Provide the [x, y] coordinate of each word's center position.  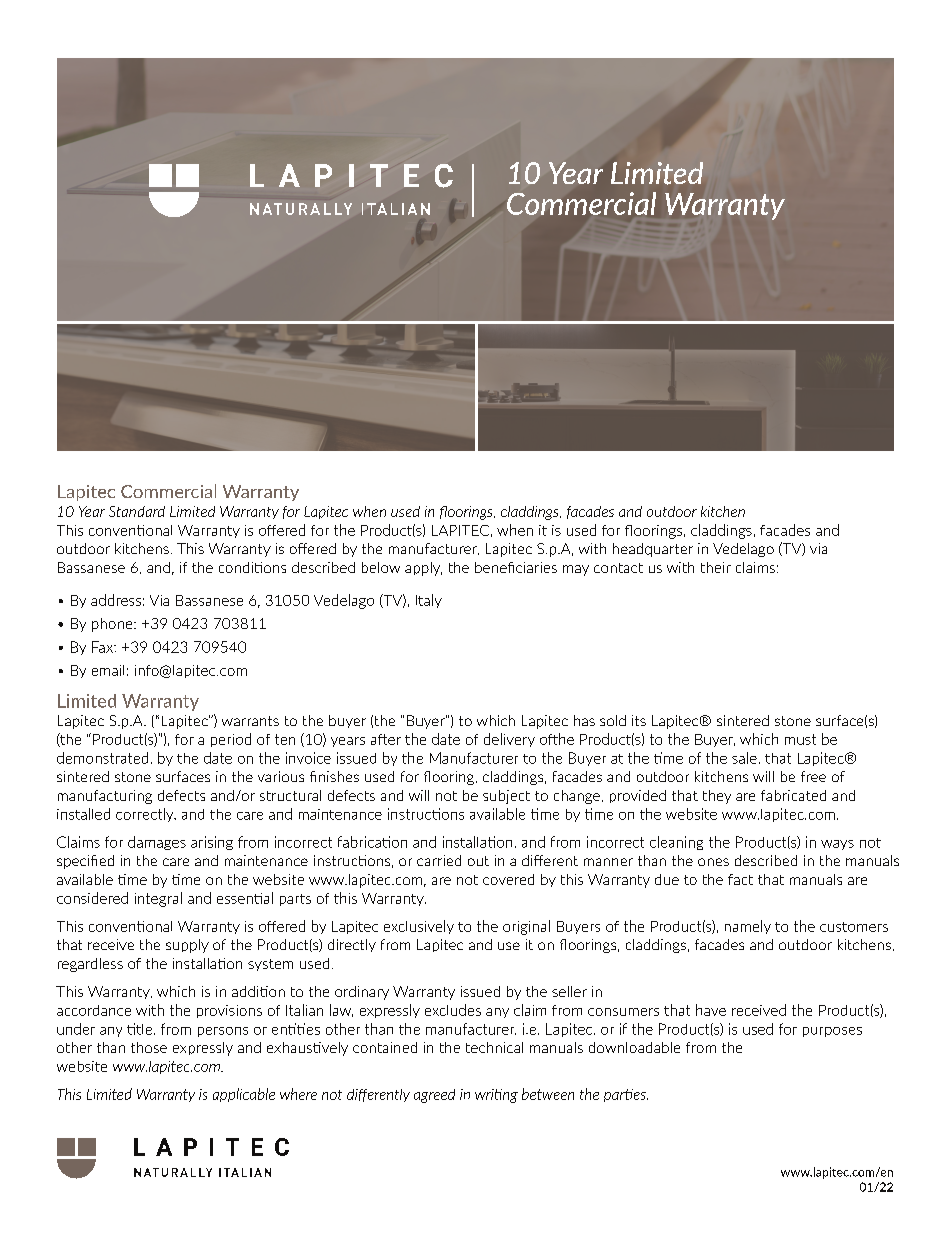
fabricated [793, 795]
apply [423, 569]
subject [506, 797]
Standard [137, 511]
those [149, 1047]
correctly [146, 815]
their [716, 567]
